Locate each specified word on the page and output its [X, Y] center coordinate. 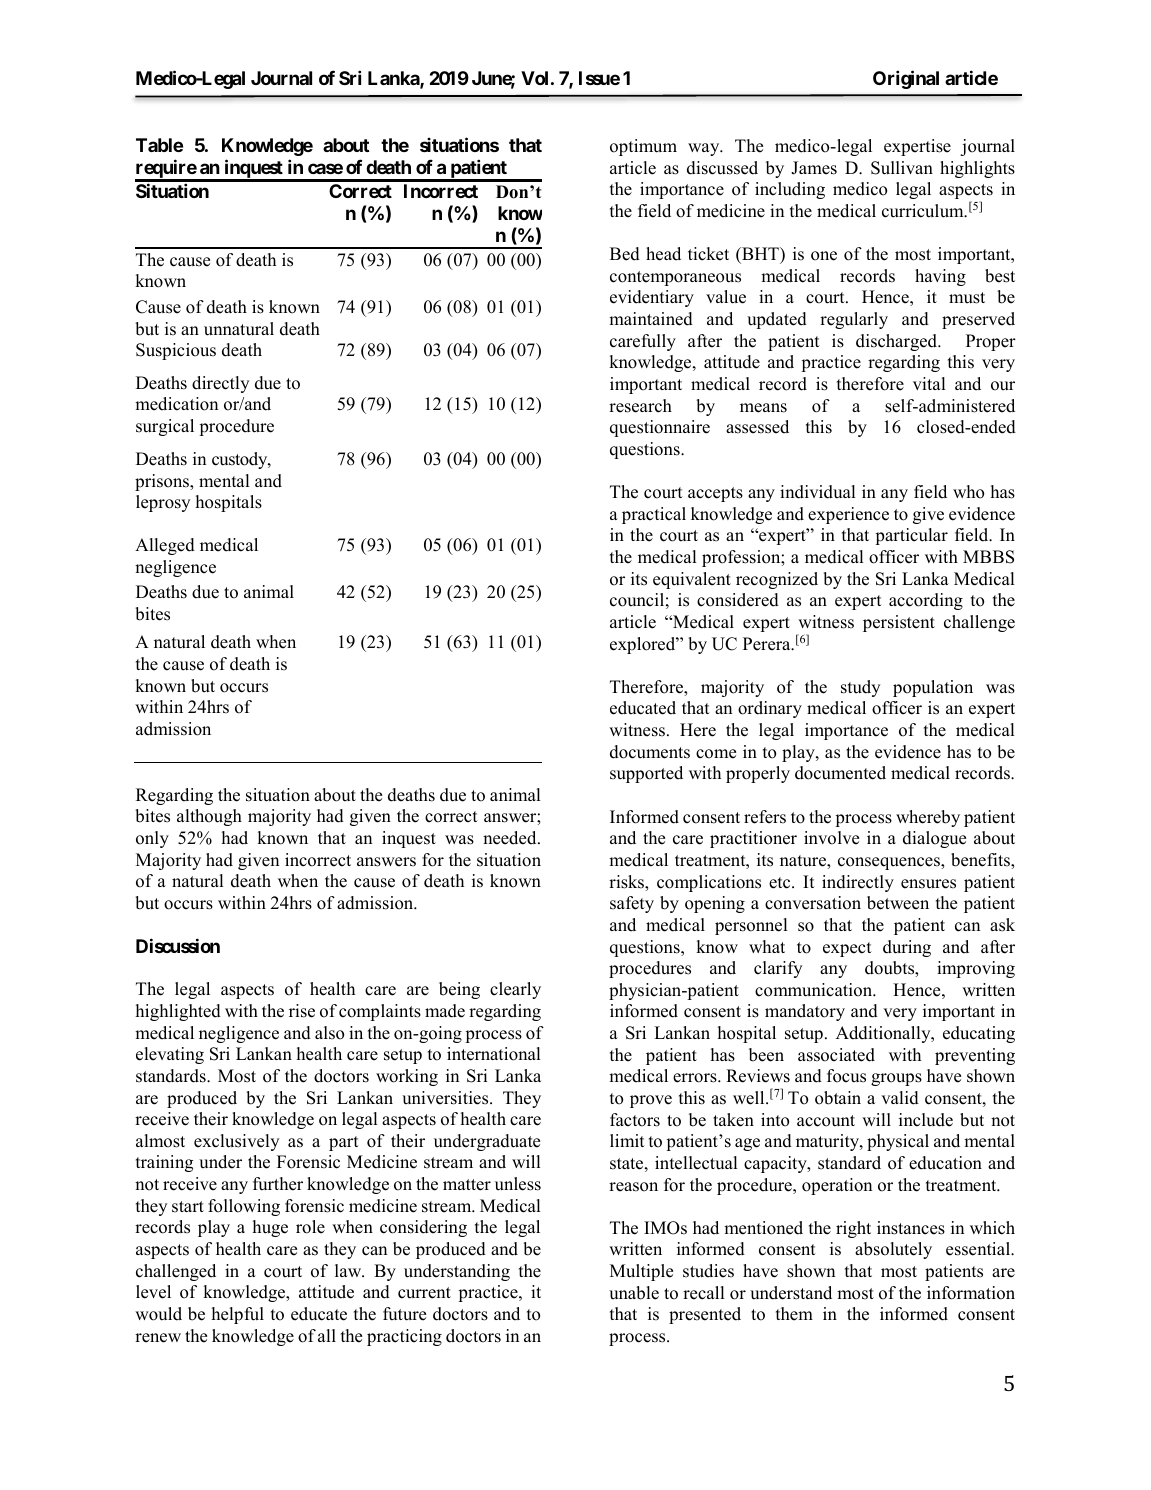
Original [906, 79]
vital [929, 383]
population [933, 688]
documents [650, 752]
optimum [643, 147]
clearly [515, 990]
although [209, 817]
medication [176, 404]
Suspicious [176, 351]
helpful [238, 1315]
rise [302, 1011]
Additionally [884, 1034]
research [640, 406]
